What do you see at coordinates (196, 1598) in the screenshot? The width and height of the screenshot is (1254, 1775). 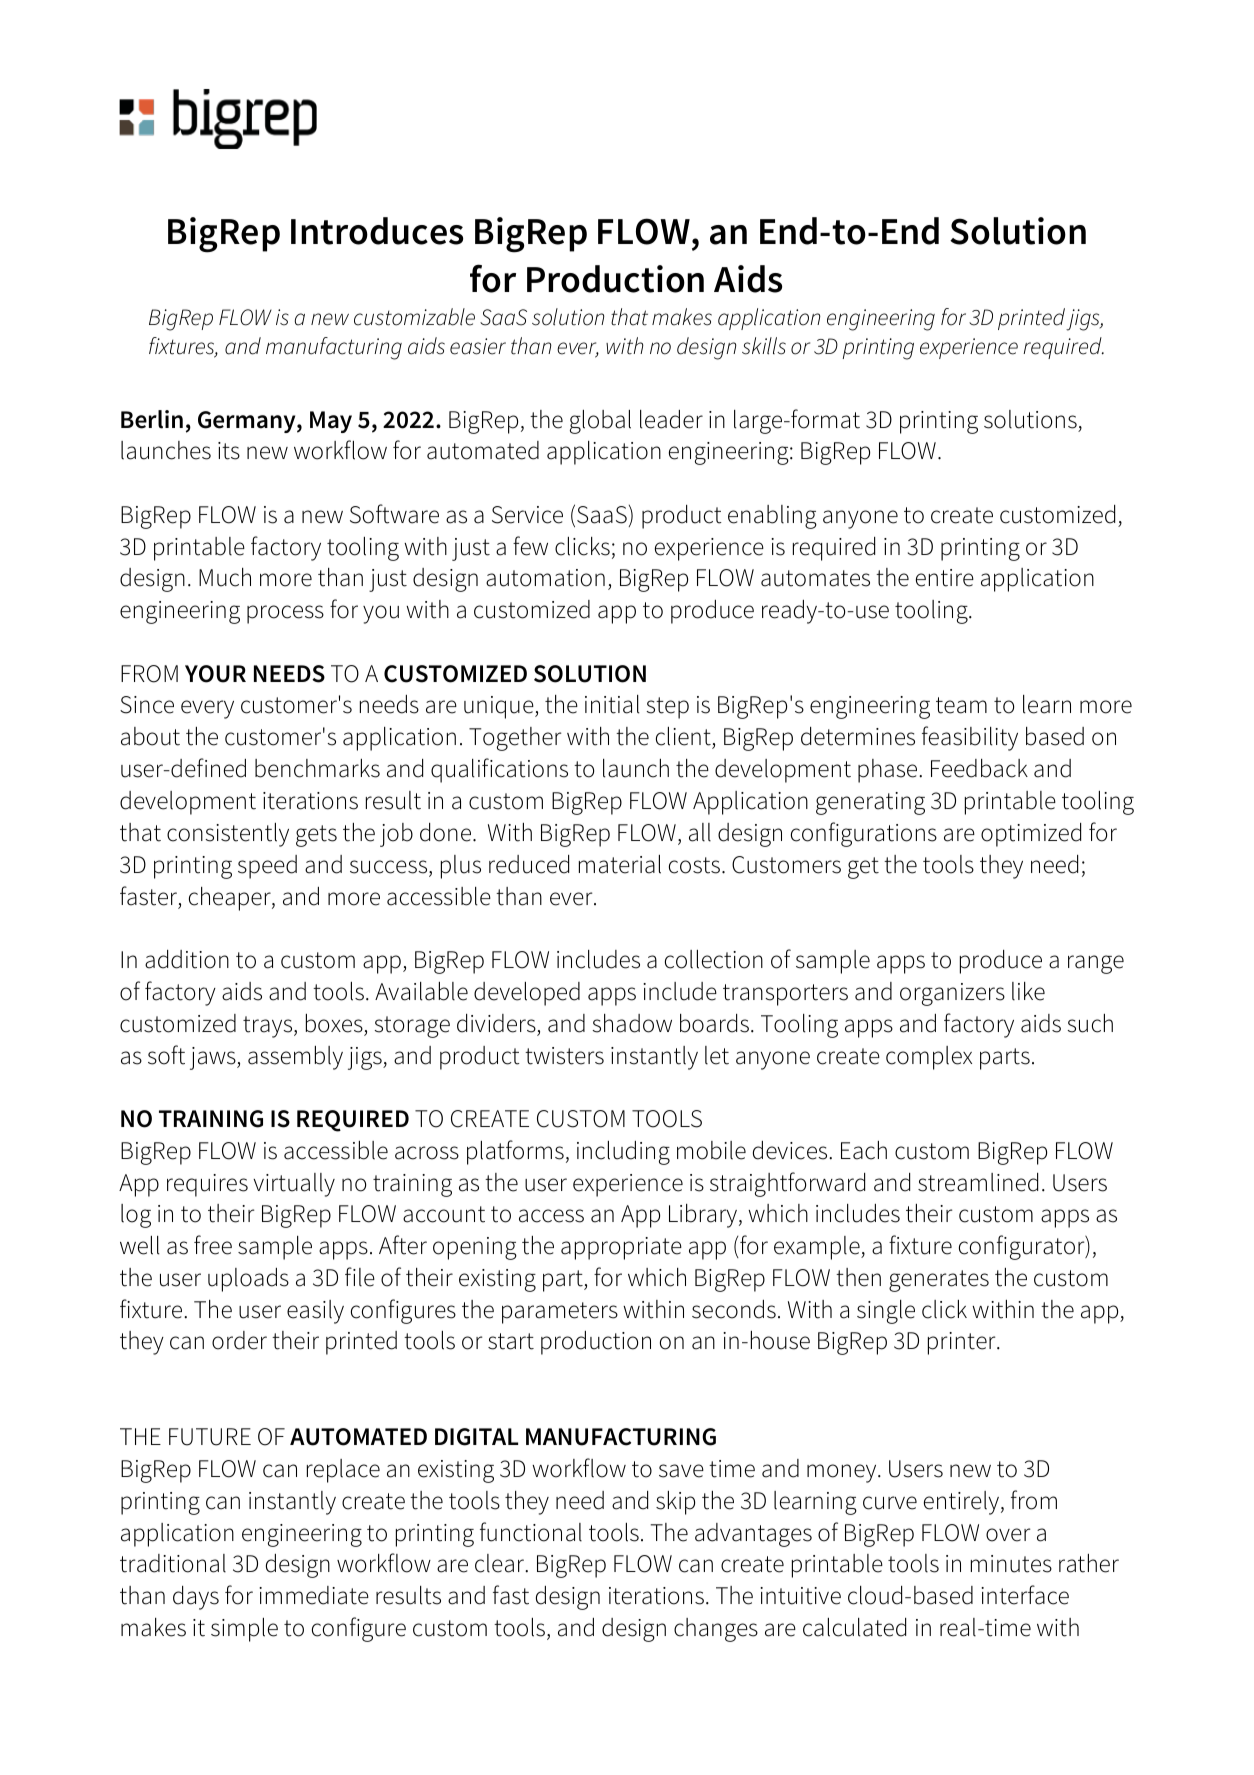 I see `days` at bounding box center [196, 1598].
